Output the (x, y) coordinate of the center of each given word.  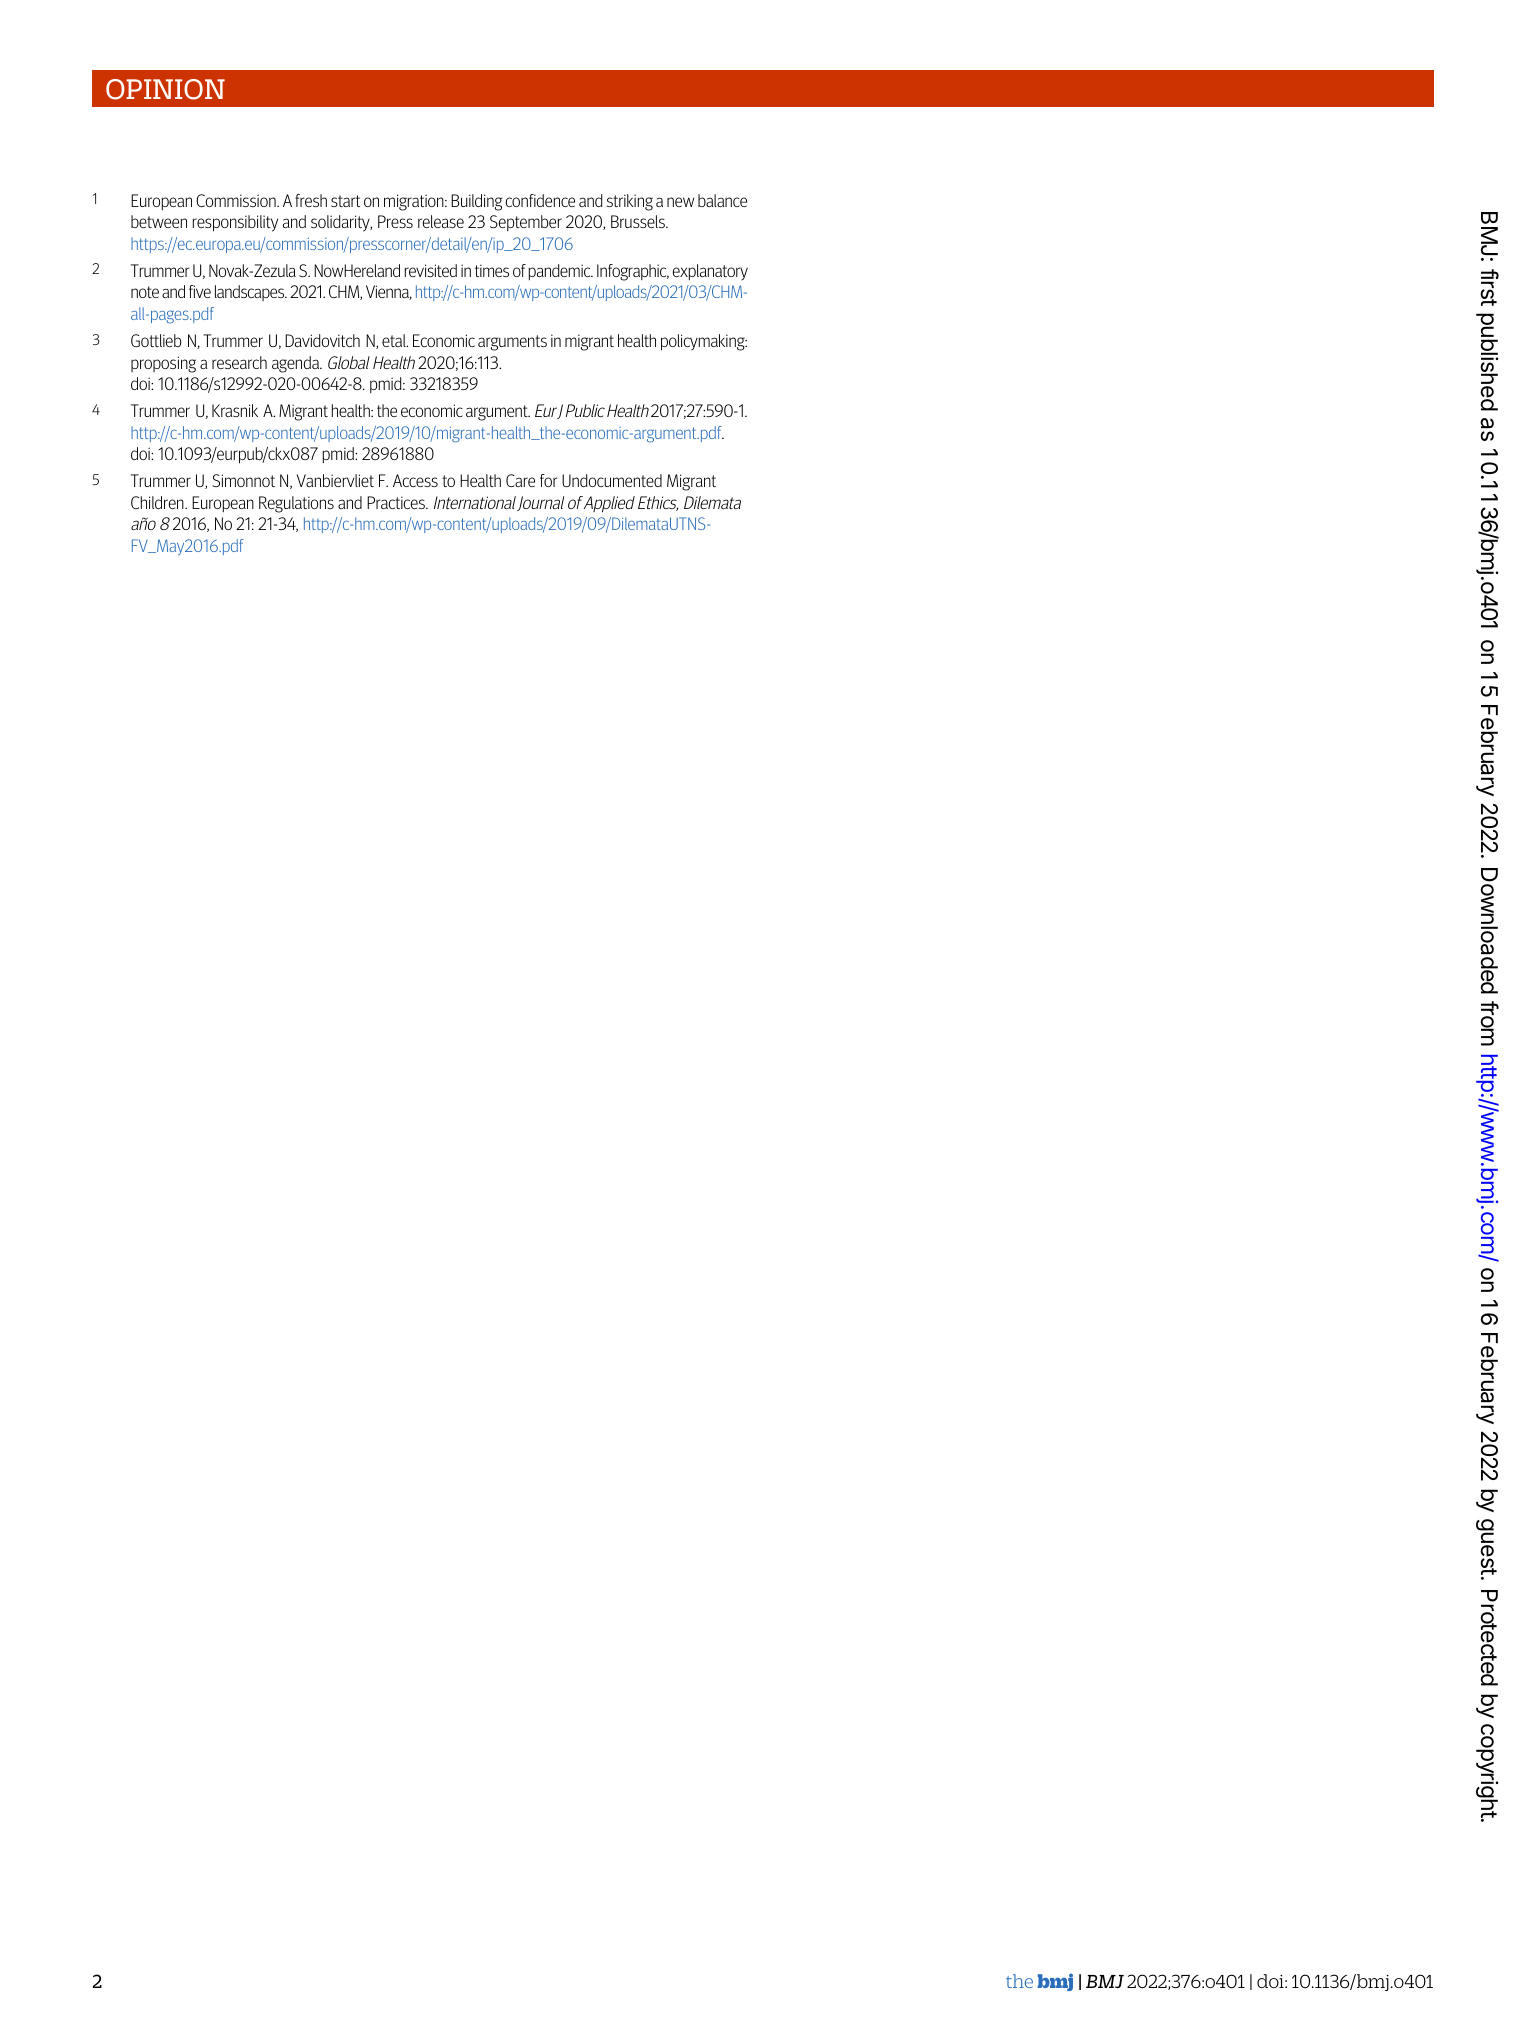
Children (158, 502)
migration (415, 202)
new (680, 202)
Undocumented (612, 480)
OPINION (165, 89)
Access (415, 480)
